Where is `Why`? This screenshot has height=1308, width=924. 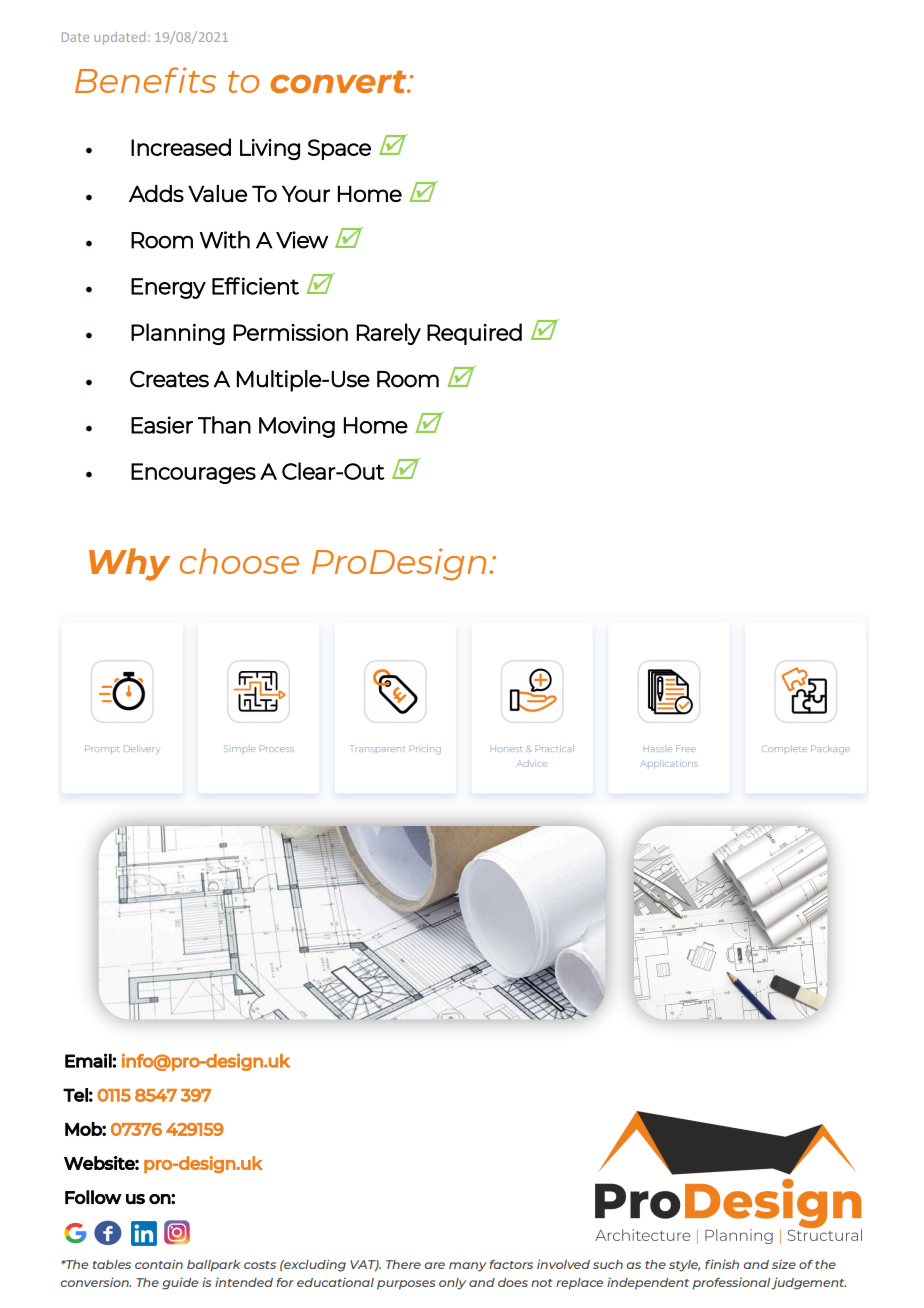
Why is located at coordinates (129, 564).
